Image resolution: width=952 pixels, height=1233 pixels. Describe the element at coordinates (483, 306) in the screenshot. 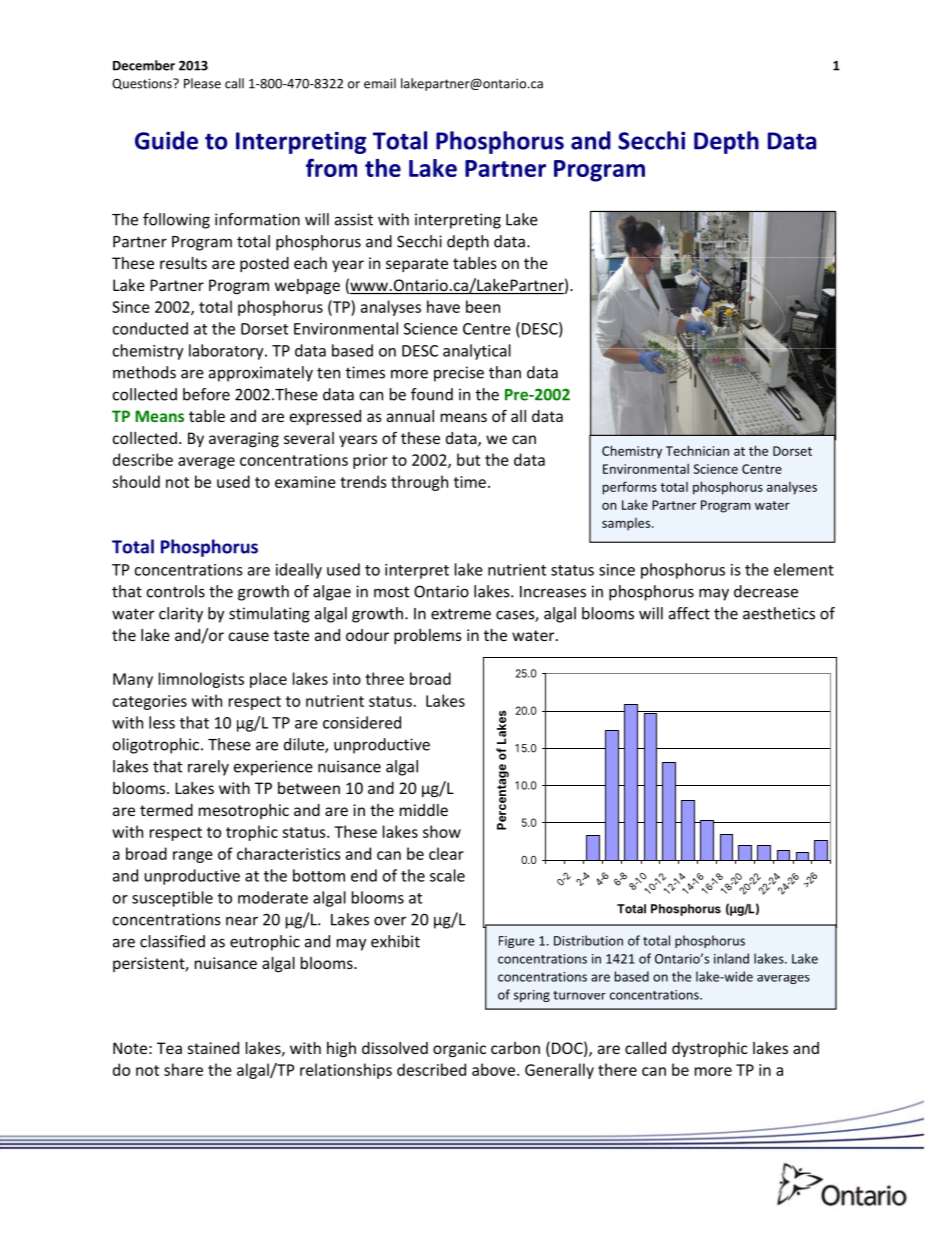

I see `been` at that location.
